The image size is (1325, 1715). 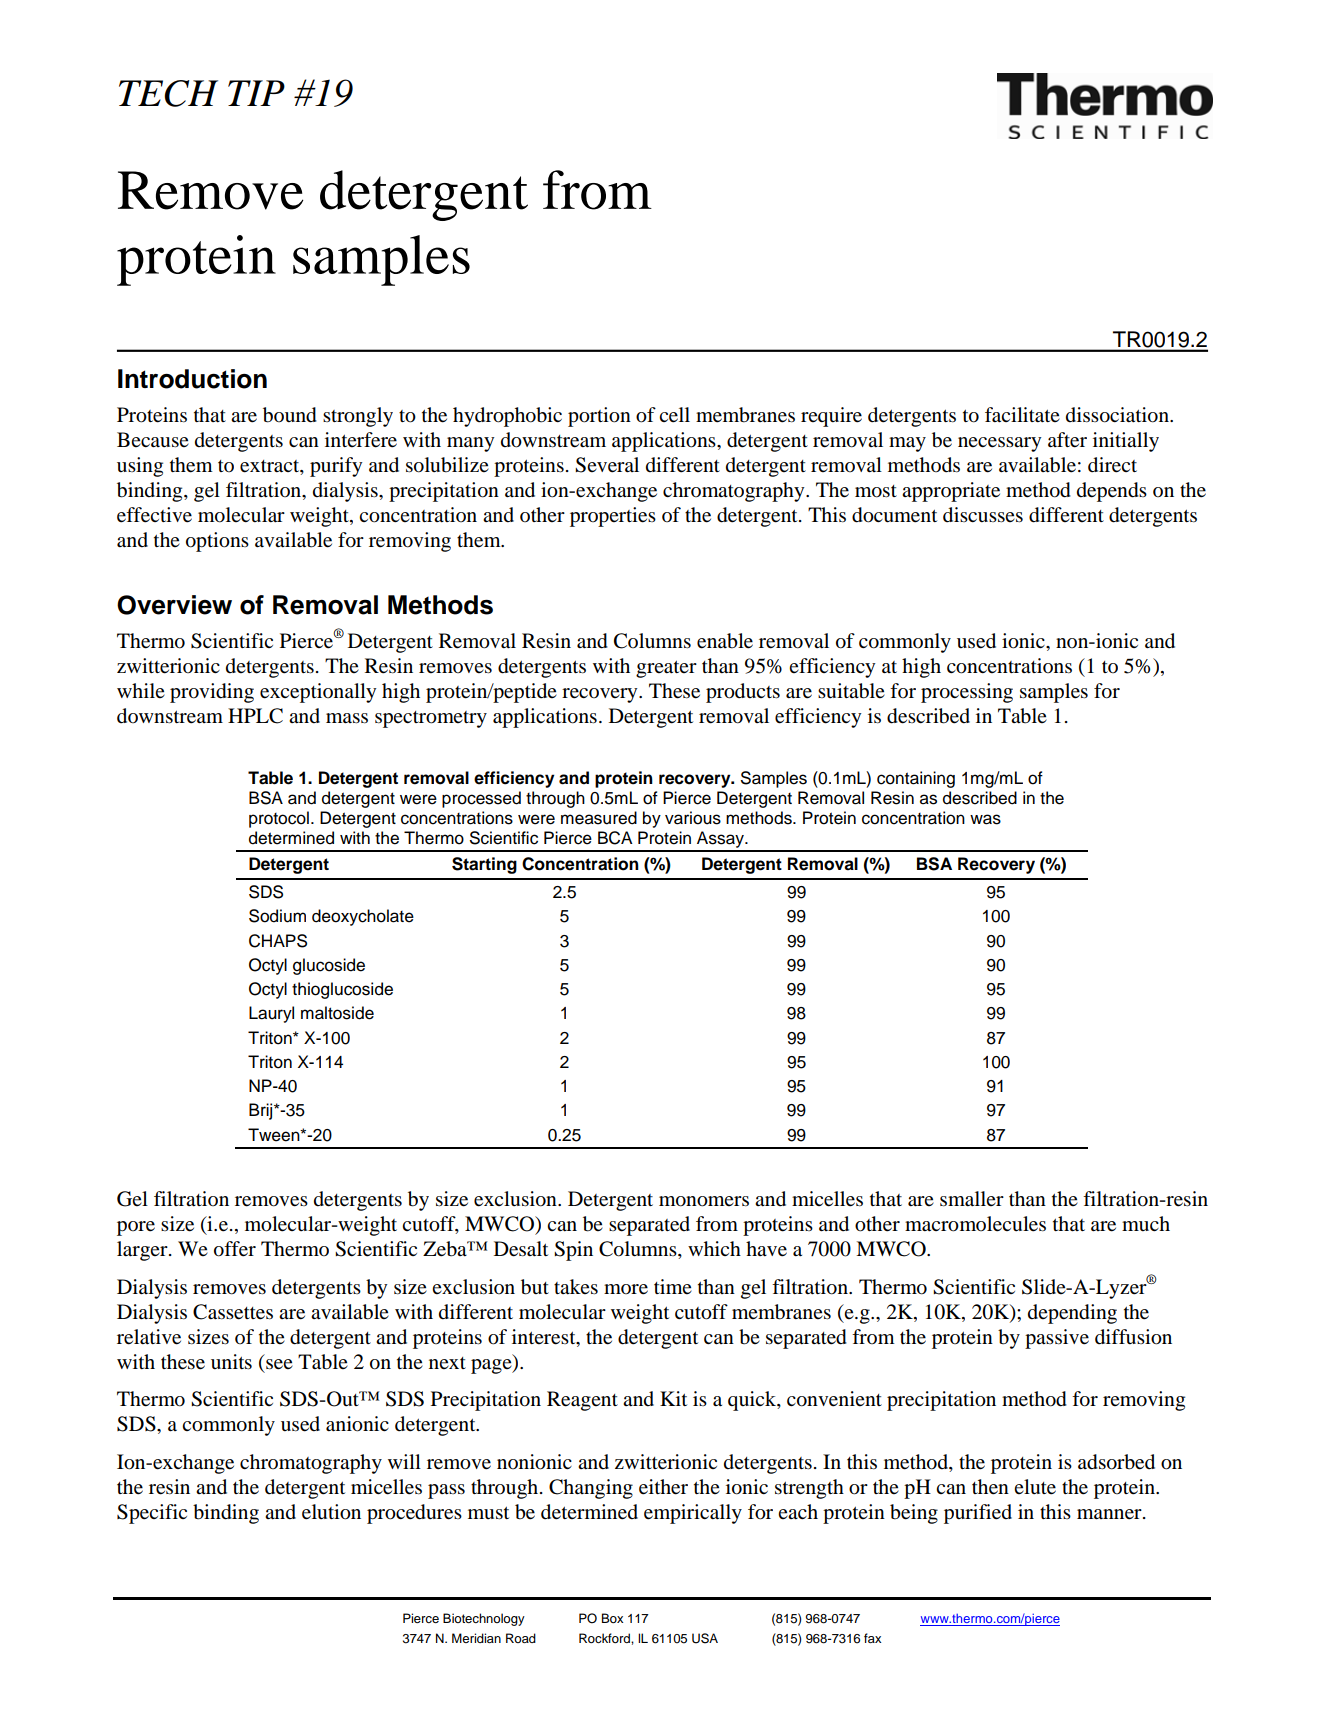 What do you see at coordinates (985, 819) in the document?
I see `was` at bounding box center [985, 819].
